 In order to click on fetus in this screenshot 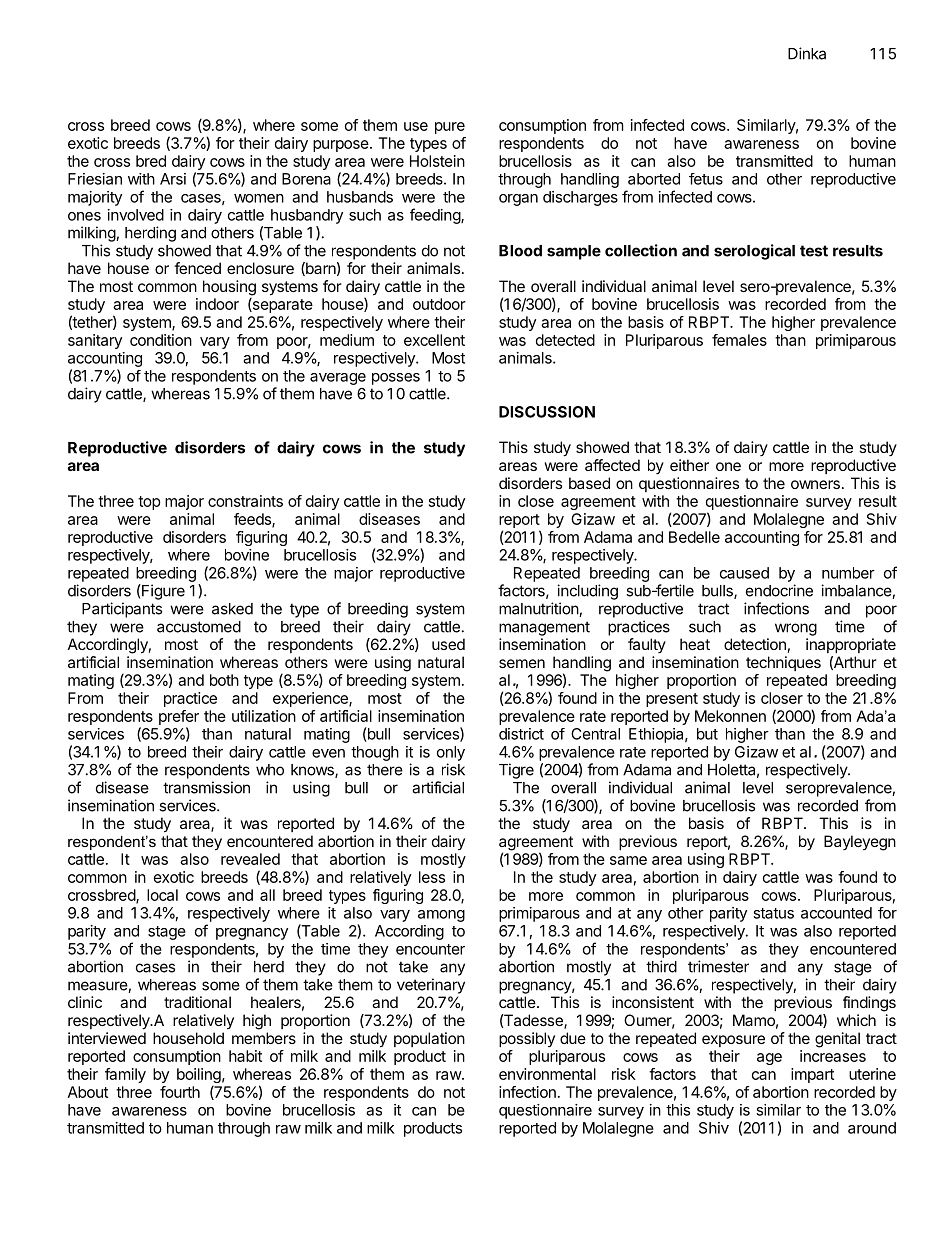, I will do `click(706, 179)`.
